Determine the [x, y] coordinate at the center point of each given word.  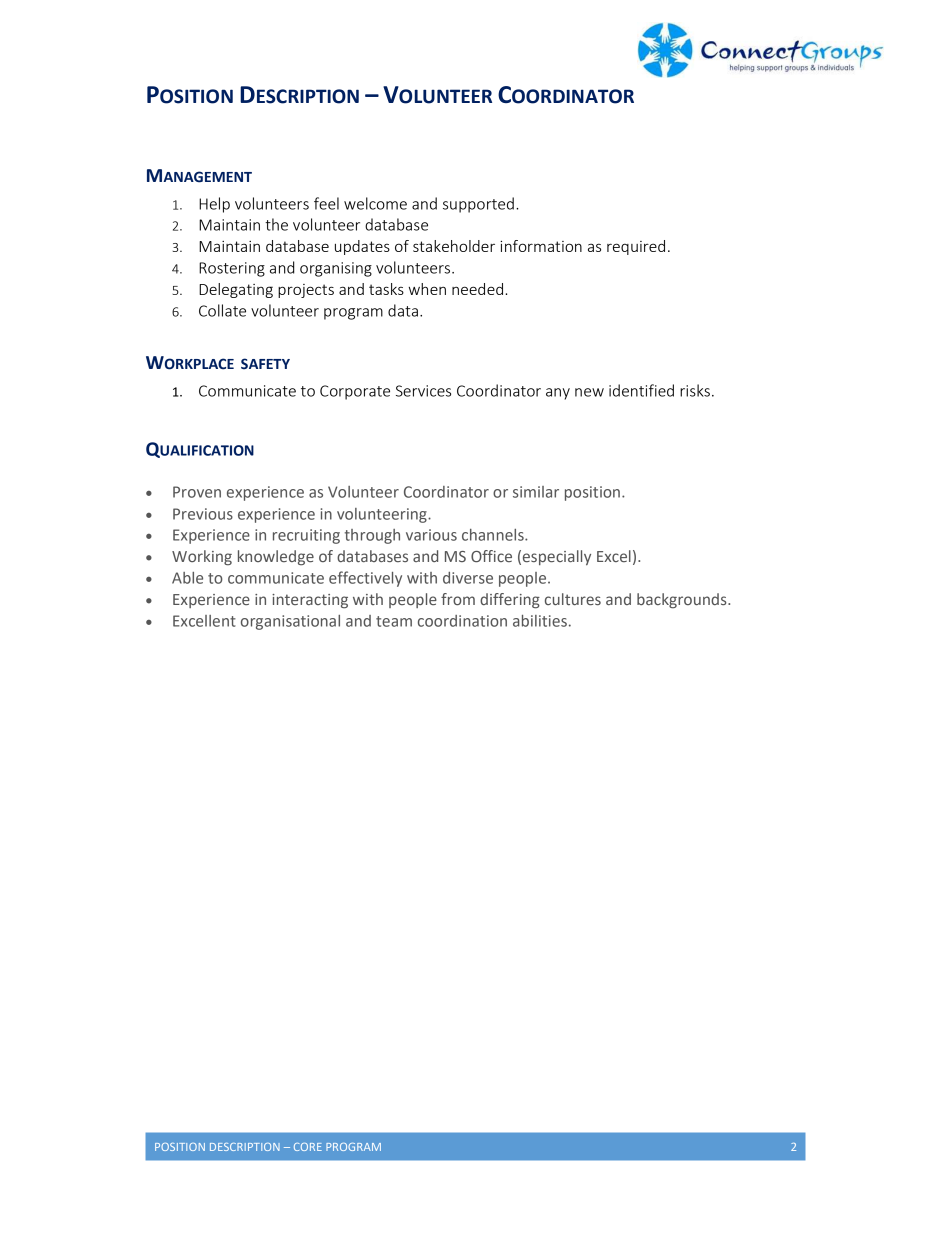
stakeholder [454, 246]
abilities [540, 621]
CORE [308, 1147]
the [276, 224]
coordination [462, 621]
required [636, 247]
